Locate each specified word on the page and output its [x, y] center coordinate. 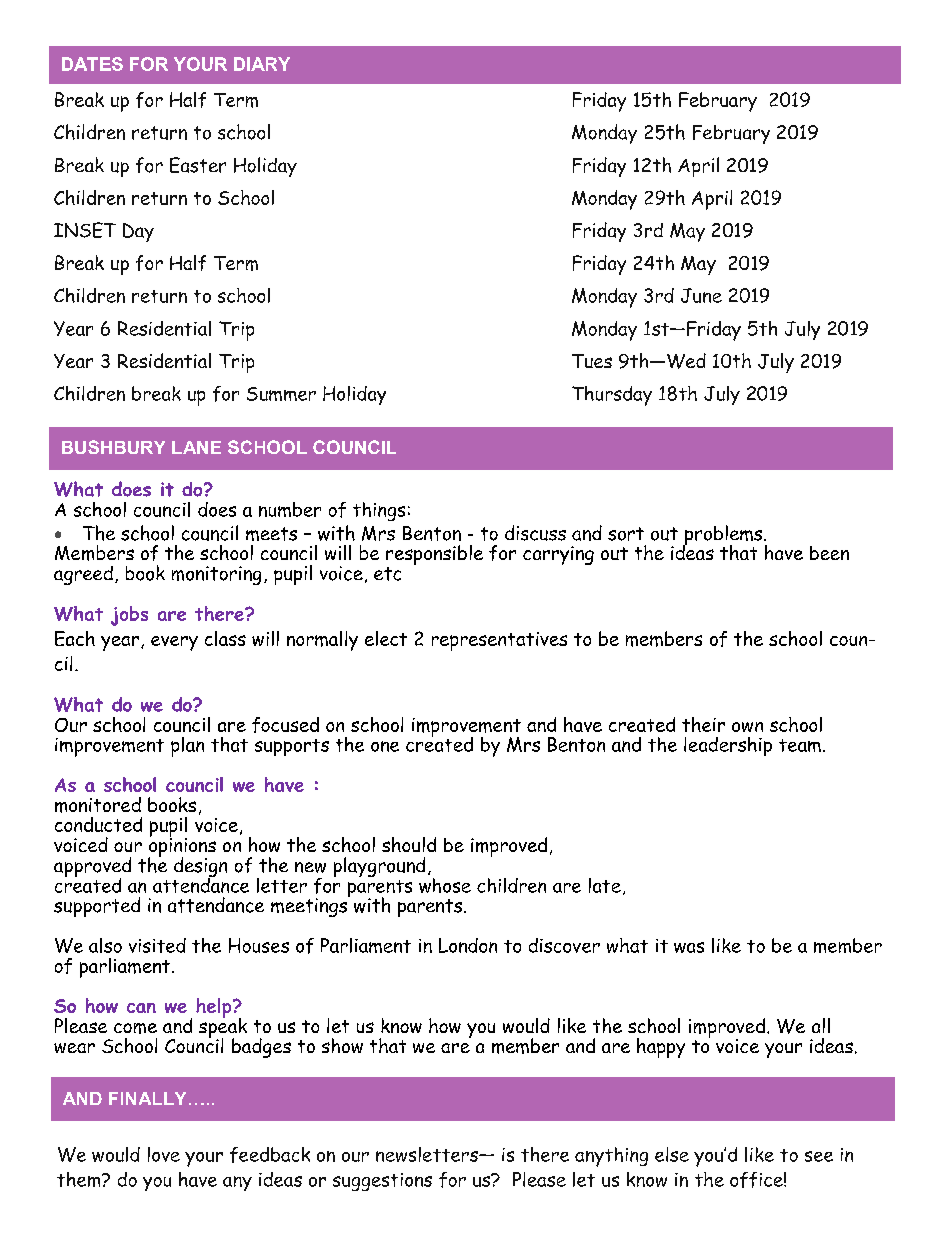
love [164, 1154]
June [701, 295]
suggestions [382, 1182]
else [672, 1154]
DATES [92, 64]
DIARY [262, 64]
